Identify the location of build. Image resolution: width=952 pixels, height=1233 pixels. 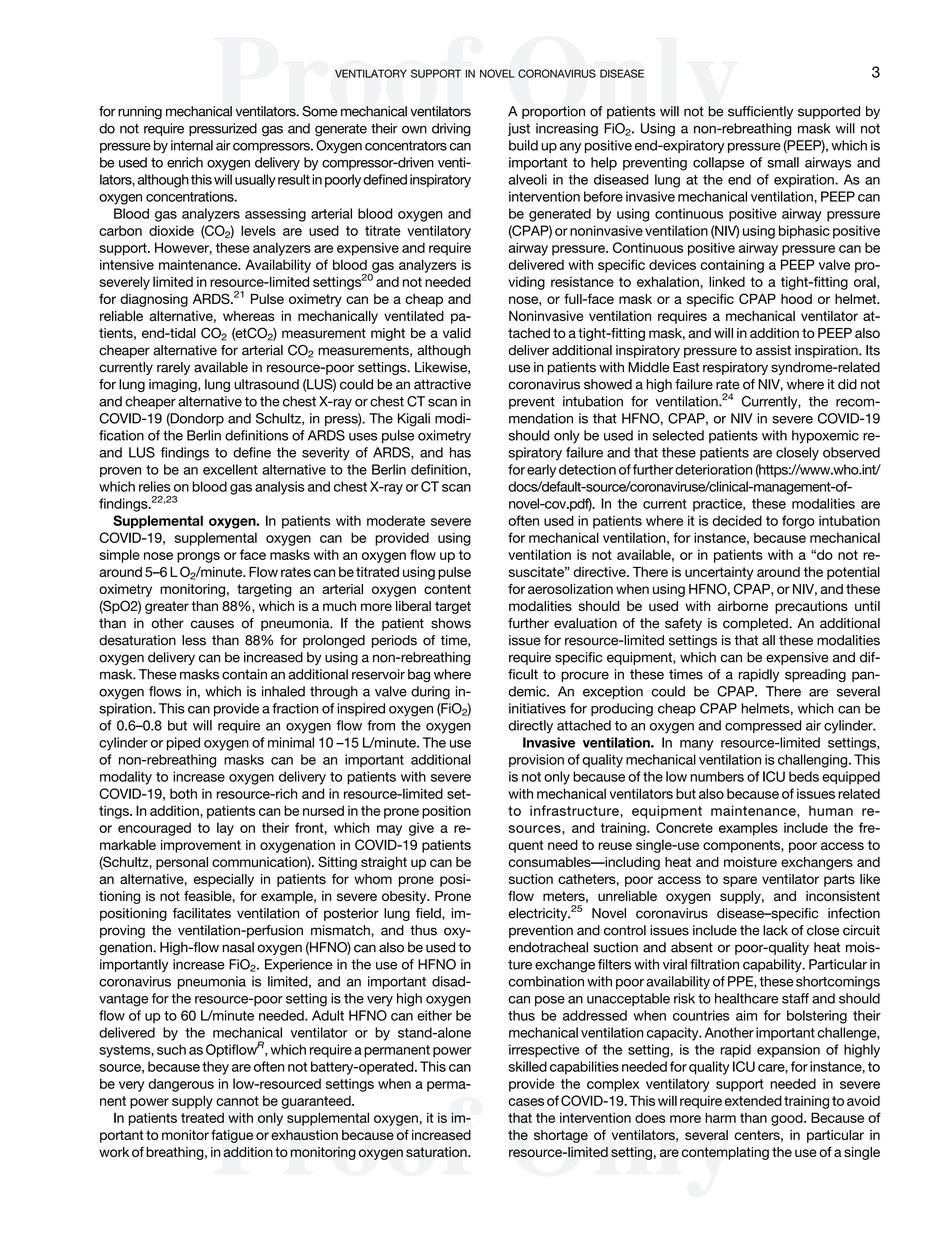
(523, 145).
